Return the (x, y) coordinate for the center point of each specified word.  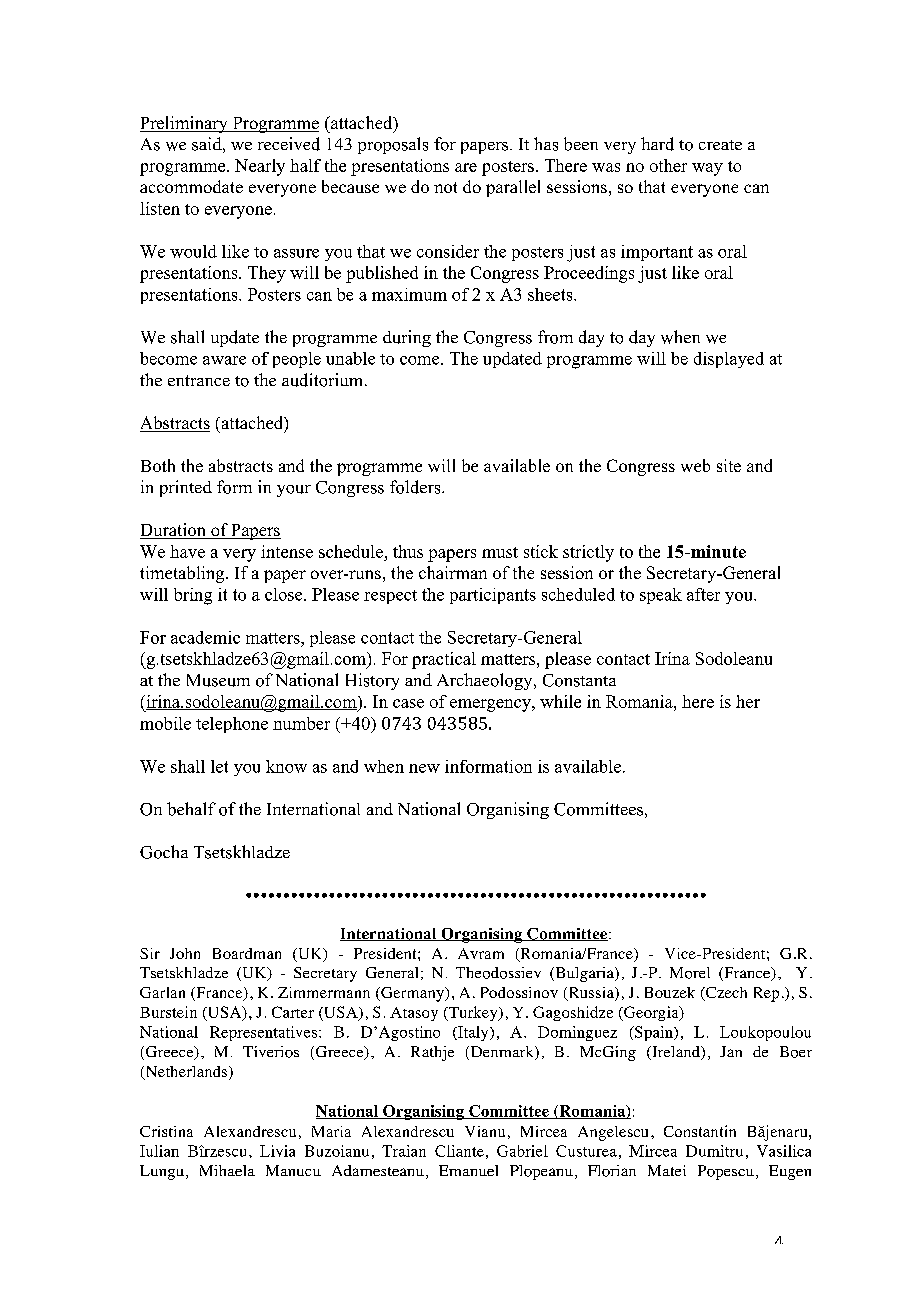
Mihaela (227, 1170)
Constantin (700, 1131)
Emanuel (468, 1170)
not (445, 187)
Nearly (260, 167)
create (720, 145)
